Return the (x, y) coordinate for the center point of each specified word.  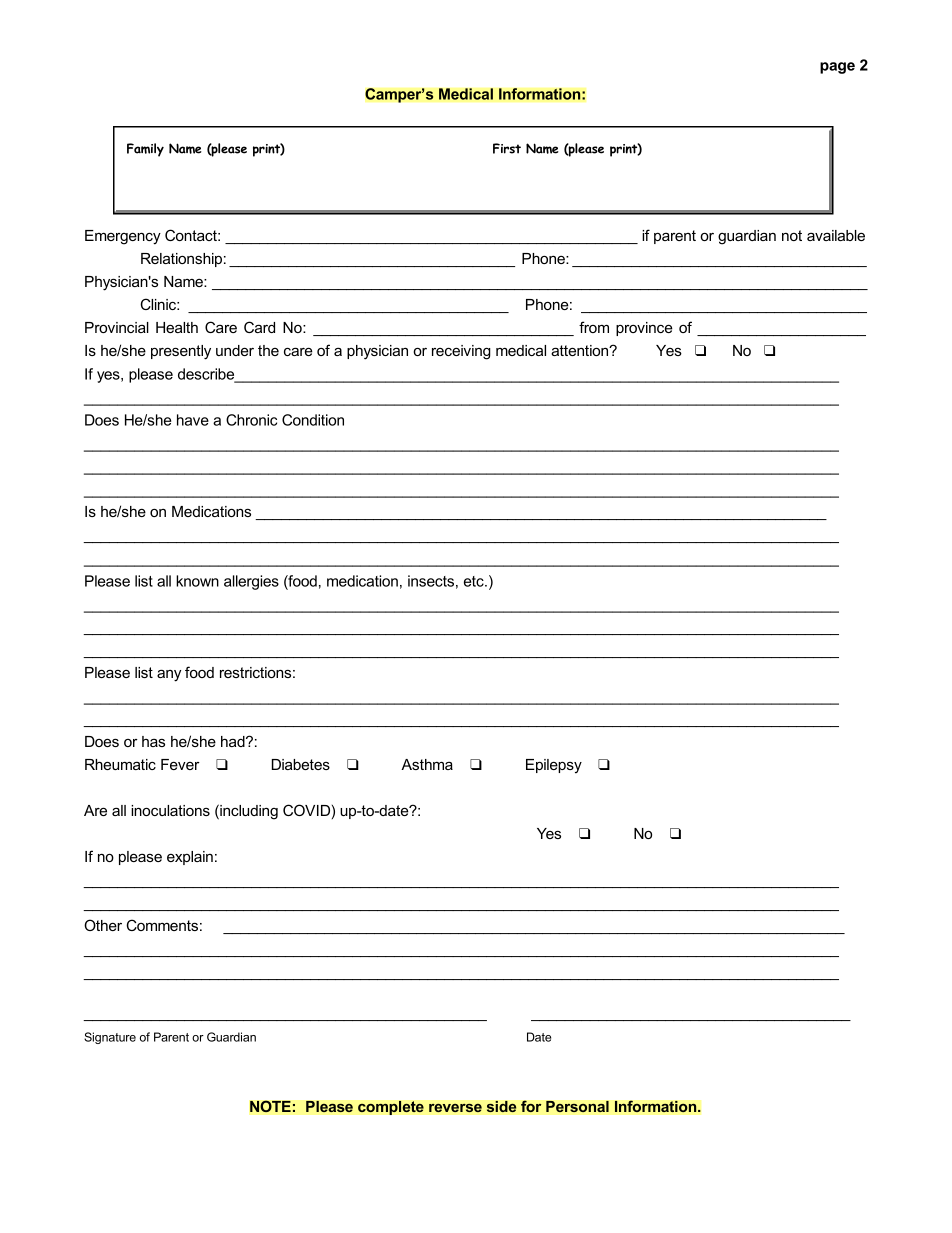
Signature (110, 1038)
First (507, 148)
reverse (455, 1108)
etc (475, 581)
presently (181, 352)
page (837, 68)
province (644, 329)
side (501, 1106)
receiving (461, 352)
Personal (577, 1106)
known (197, 581)
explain (190, 858)
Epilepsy (554, 766)
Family (145, 150)
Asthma (427, 764)
